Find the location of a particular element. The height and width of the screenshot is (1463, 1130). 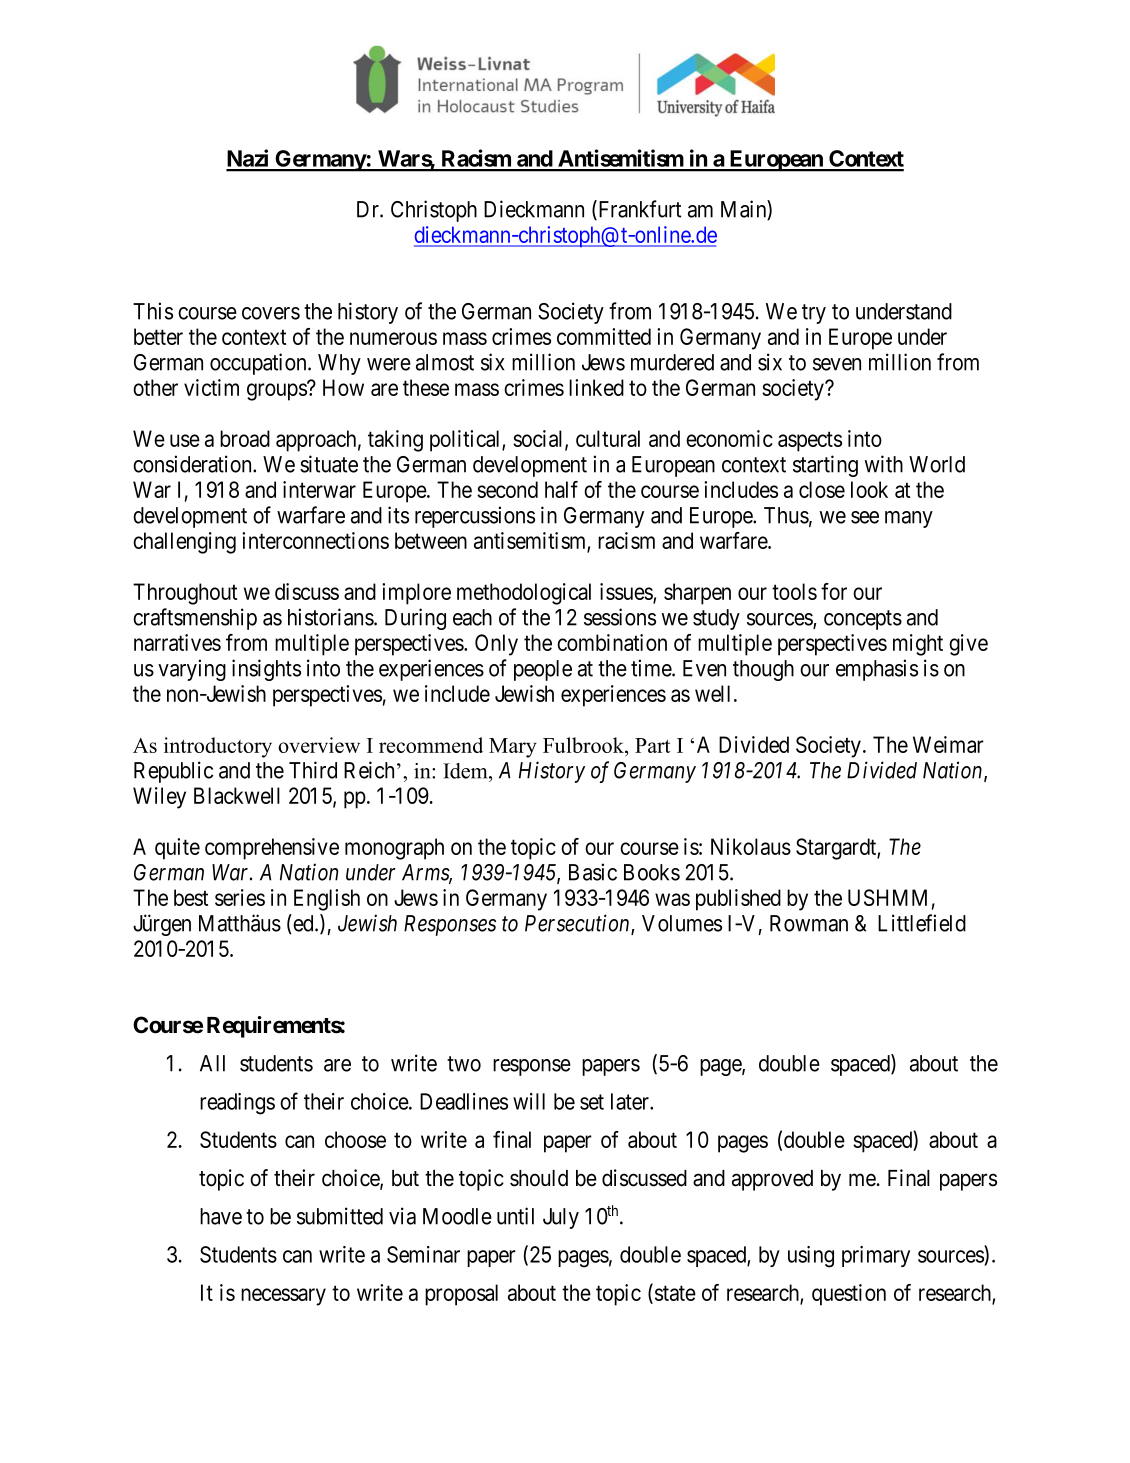

Part is located at coordinates (652, 745).
